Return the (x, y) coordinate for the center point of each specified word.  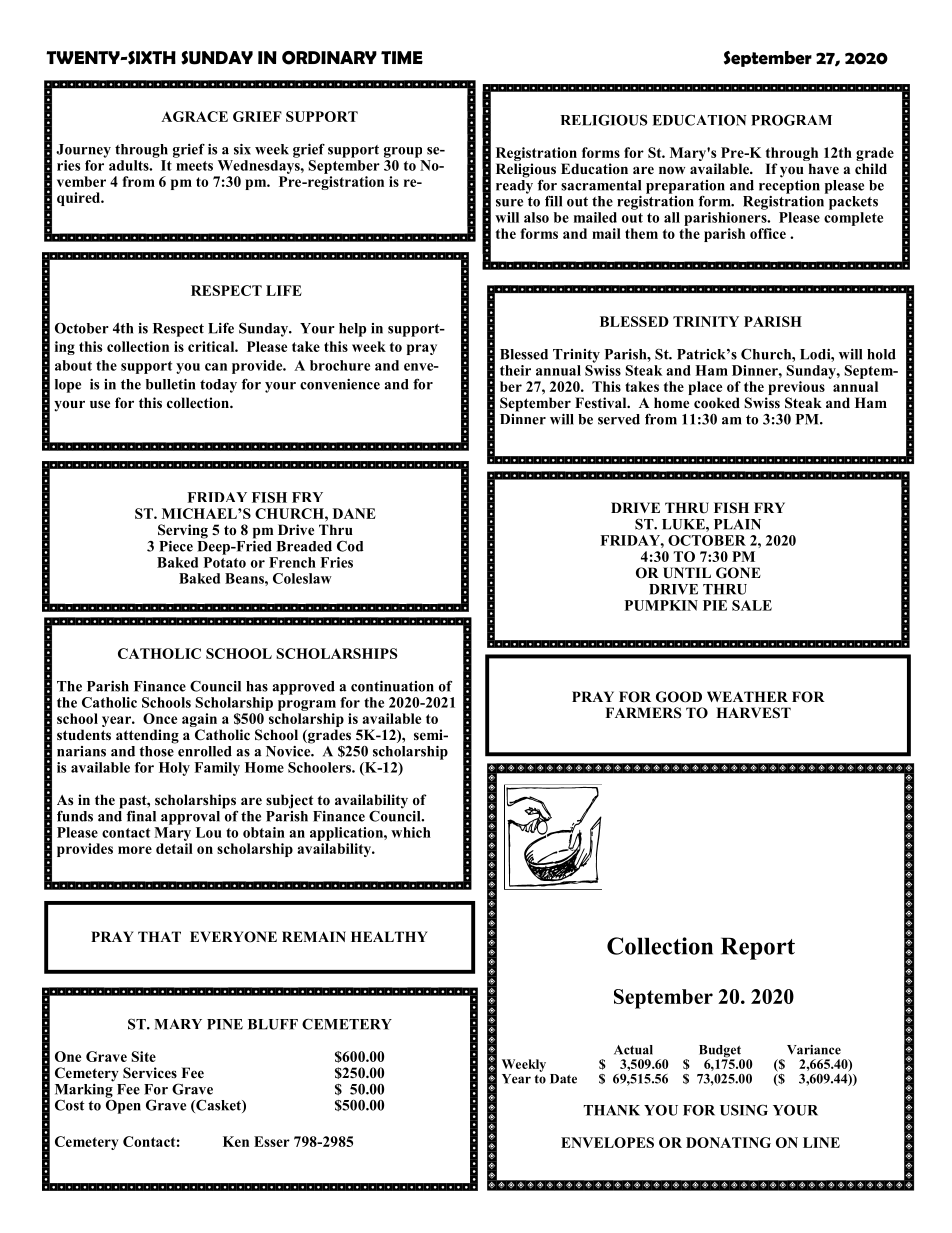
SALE (752, 605)
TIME (402, 57)
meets (194, 166)
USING (744, 1110)
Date (563, 1079)
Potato (225, 562)
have (824, 168)
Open (123, 1105)
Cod (350, 546)
